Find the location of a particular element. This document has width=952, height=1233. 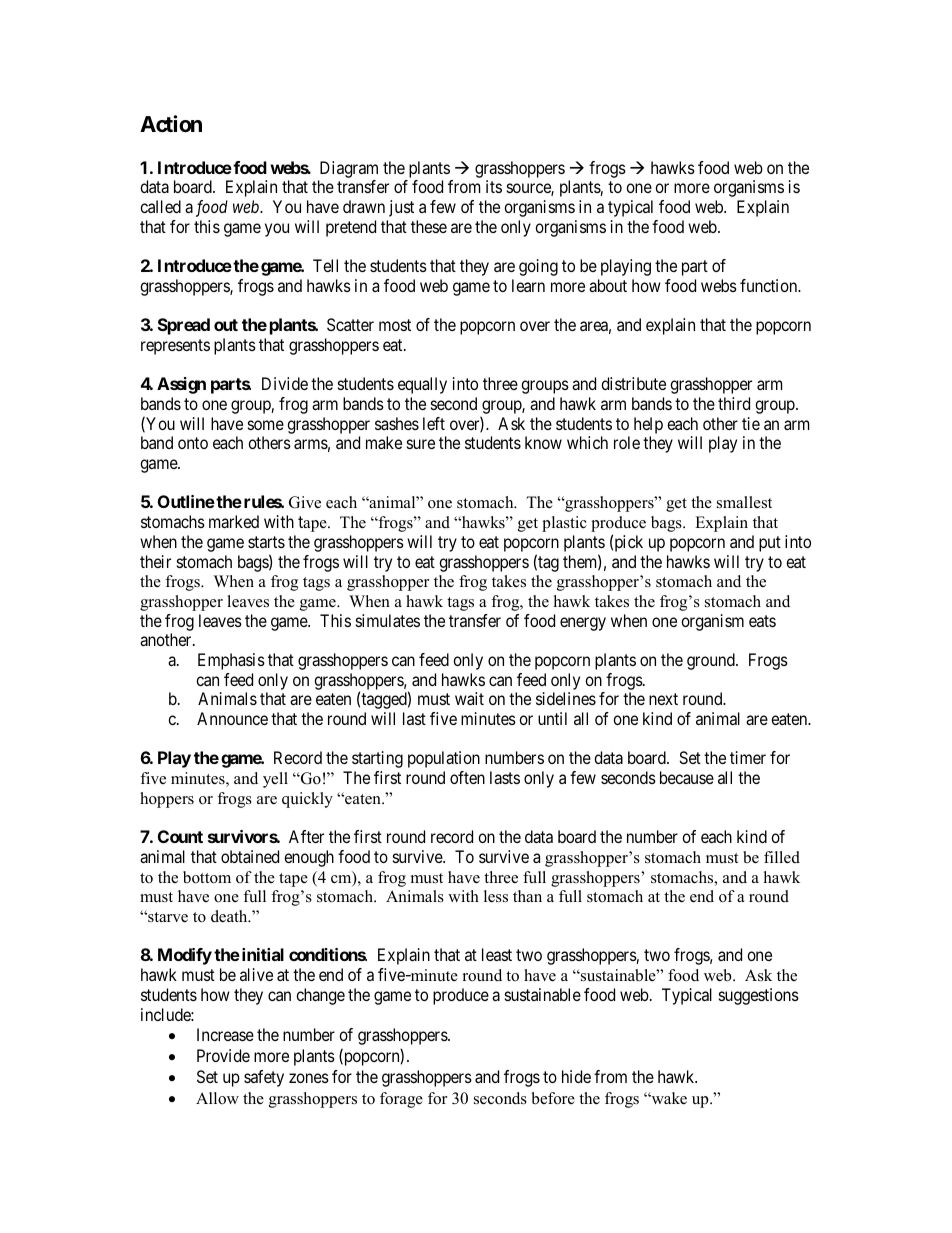

less is located at coordinates (496, 896).
